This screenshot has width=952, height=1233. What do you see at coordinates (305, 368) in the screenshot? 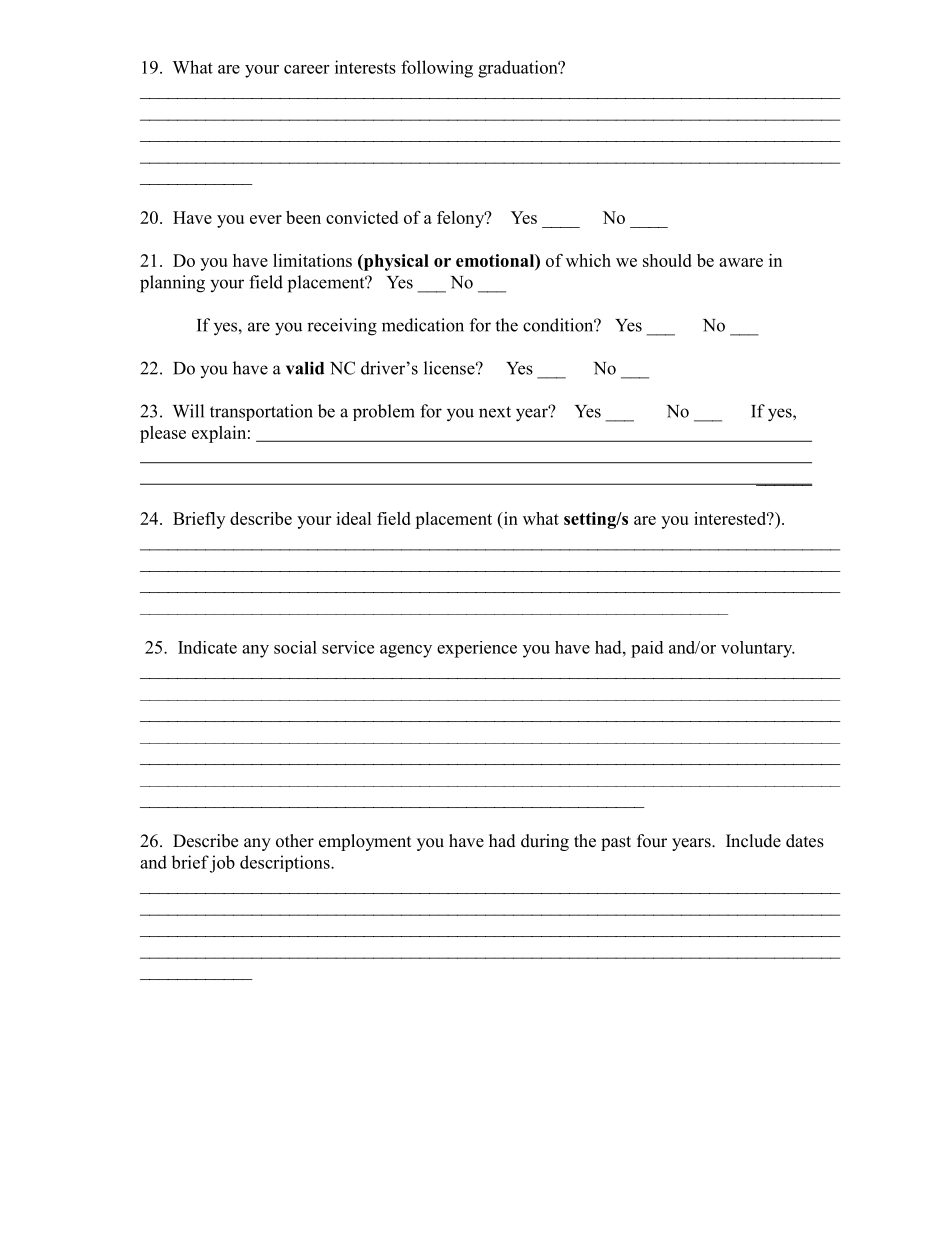
I see `valid` at bounding box center [305, 368].
